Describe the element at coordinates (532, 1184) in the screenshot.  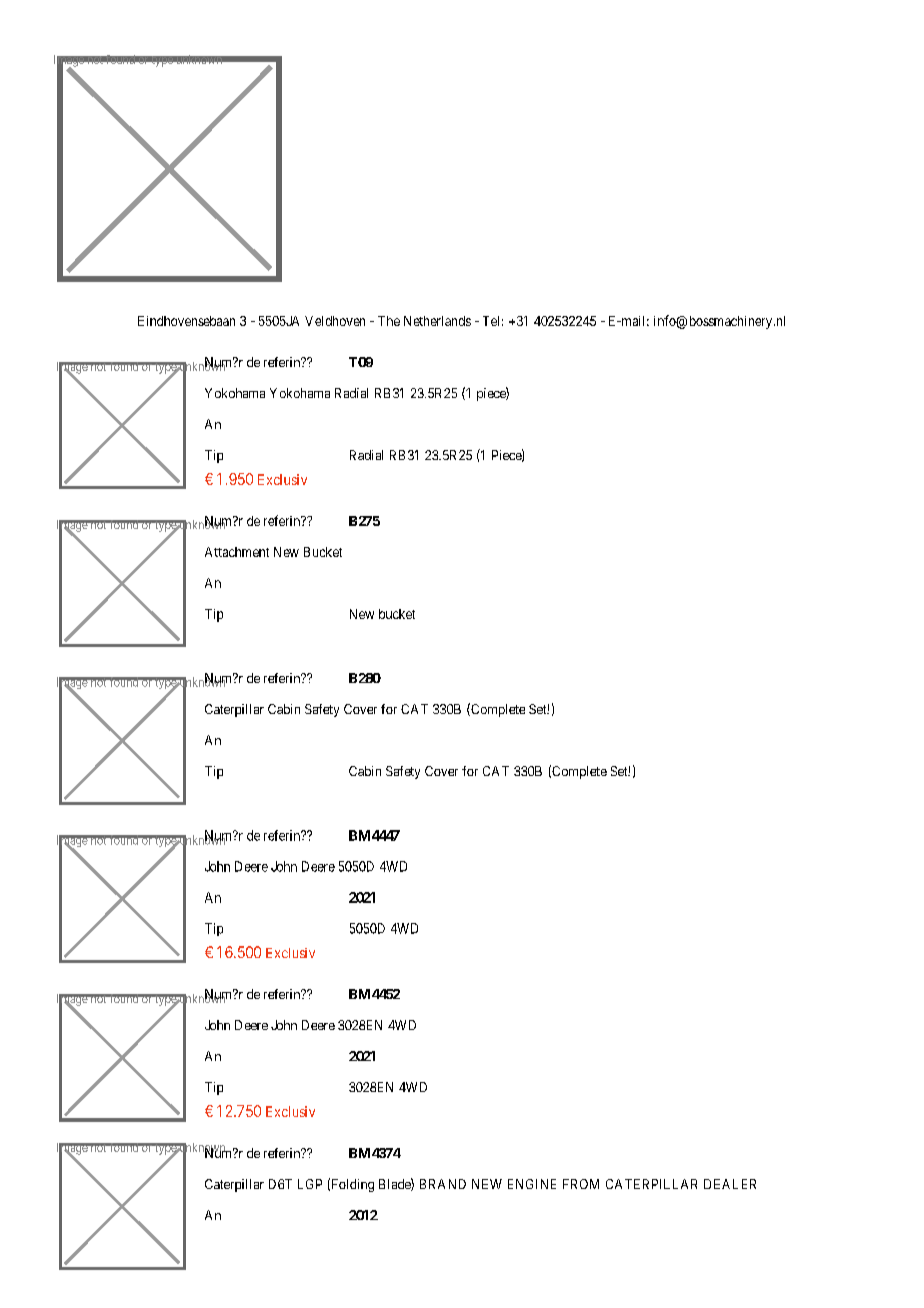
I see `ENGINE` at that location.
